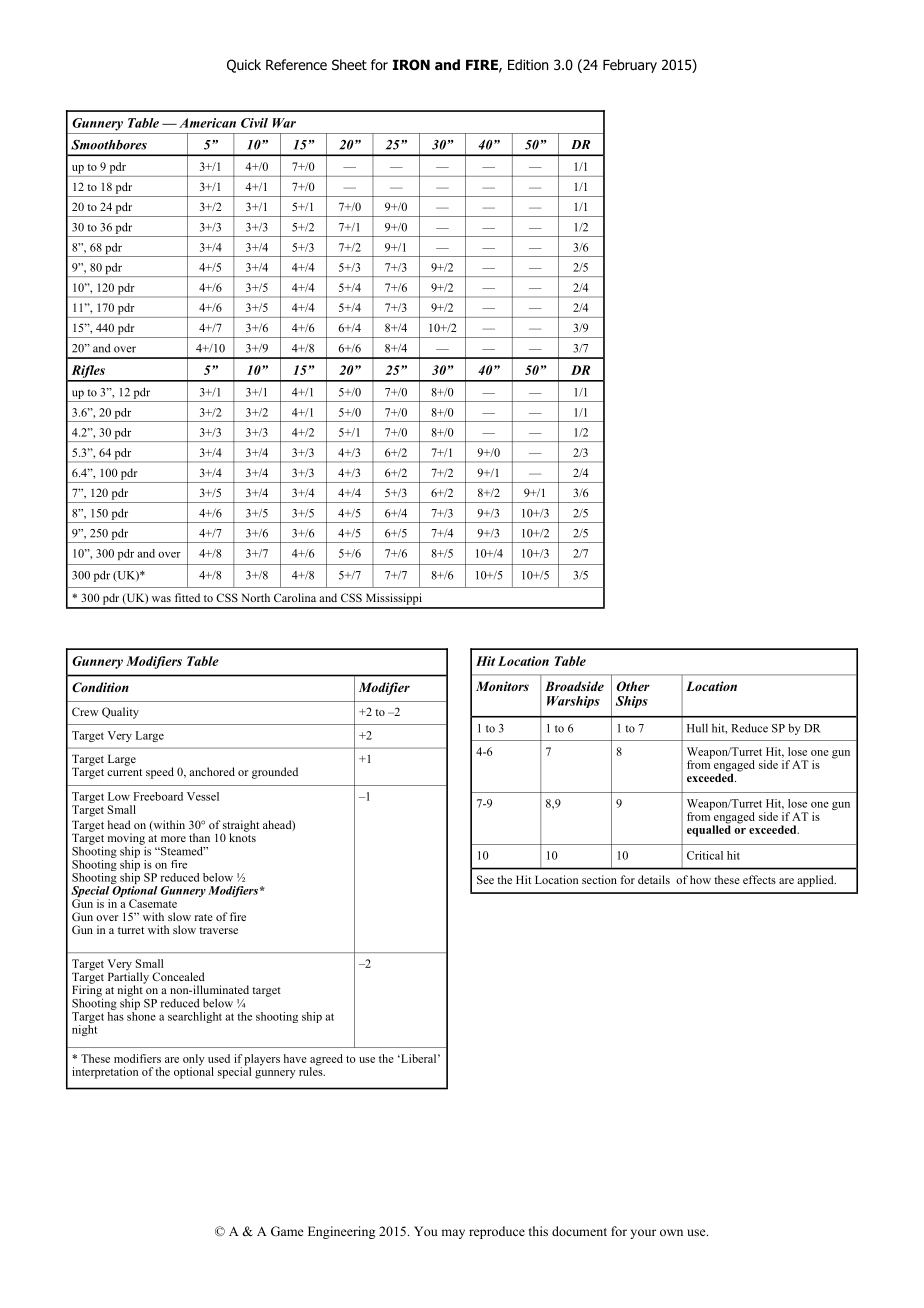  What do you see at coordinates (207, 123) in the document?
I see `American` at bounding box center [207, 123].
